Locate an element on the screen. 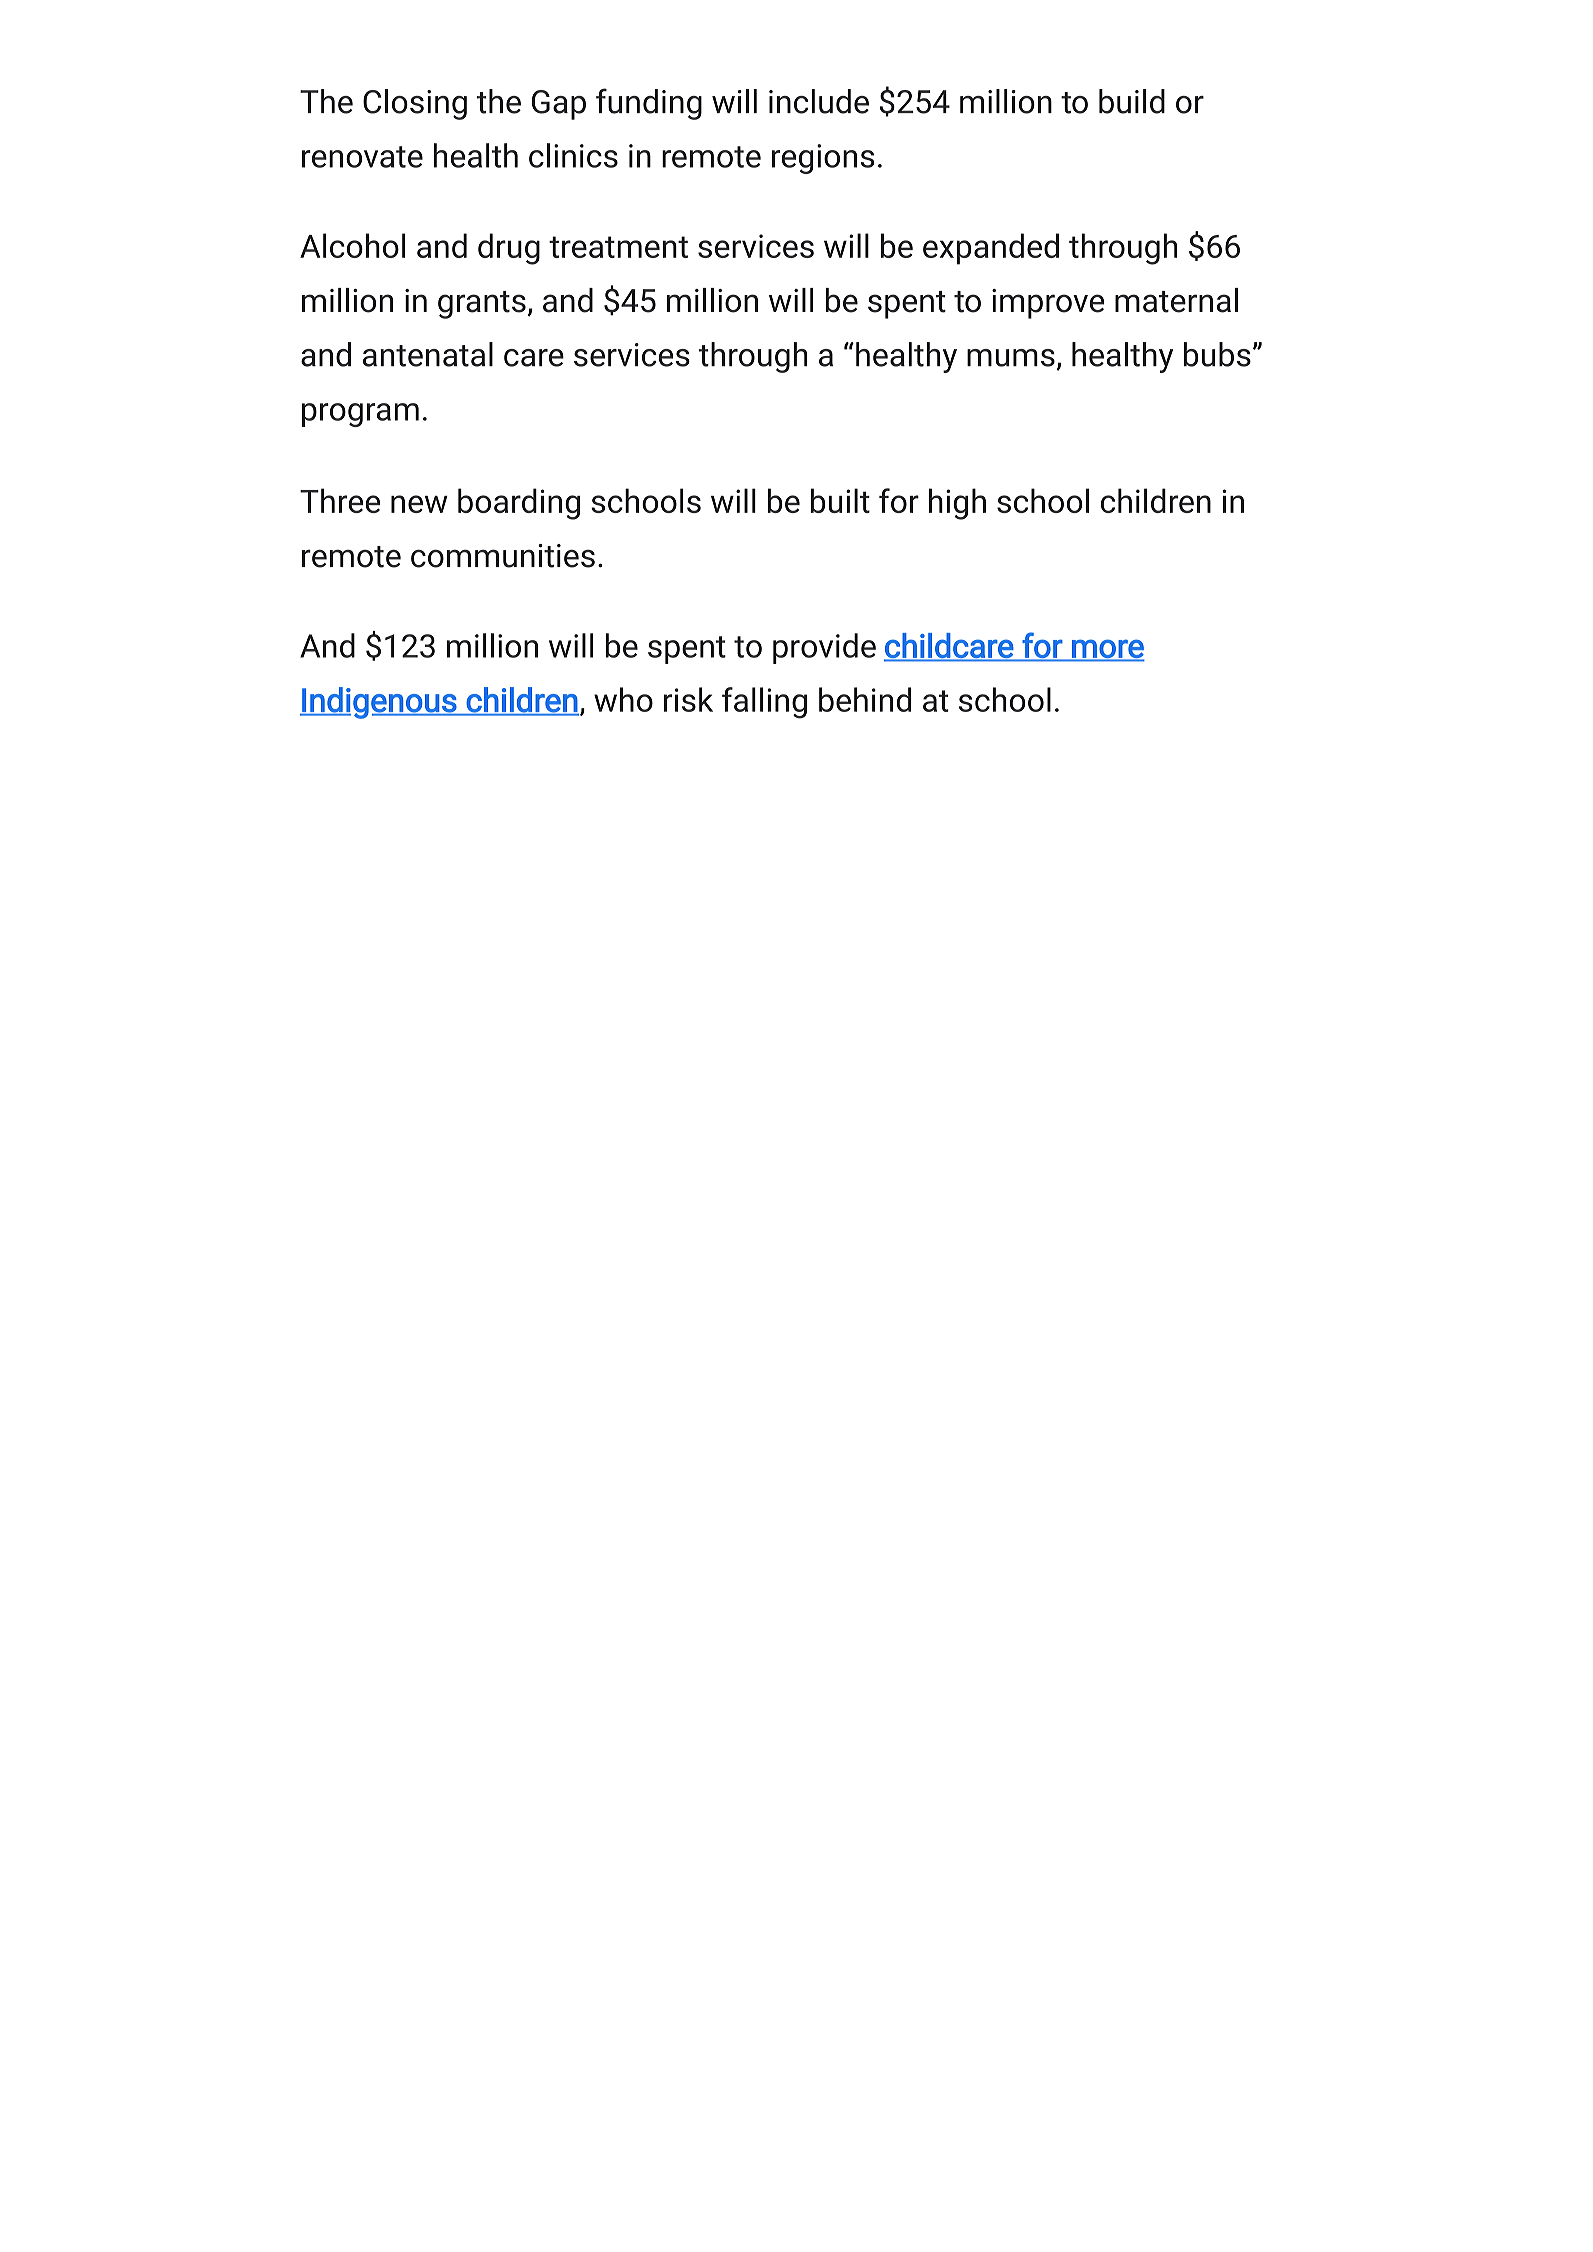 The image size is (1593, 2252). Closing is located at coordinates (415, 104).
